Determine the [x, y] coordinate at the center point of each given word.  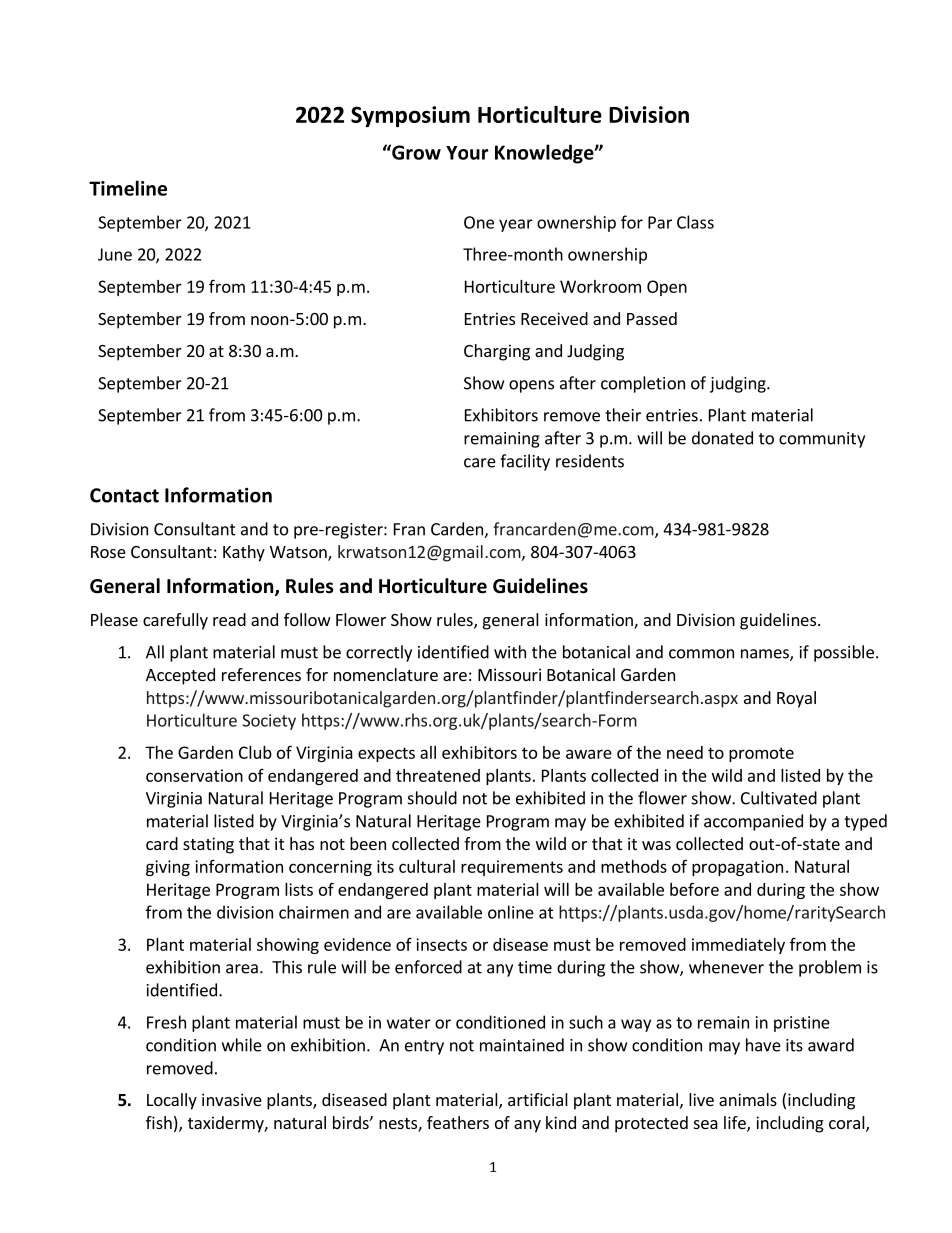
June [115, 254]
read [229, 619]
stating [208, 845]
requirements [512, 868]
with [510, 652]
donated [722, 438]
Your [467, 153]
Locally [172, 1101]
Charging [497, 352]
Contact [124, 495]
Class [695, 222]
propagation [737, 868]
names [766, 655]
